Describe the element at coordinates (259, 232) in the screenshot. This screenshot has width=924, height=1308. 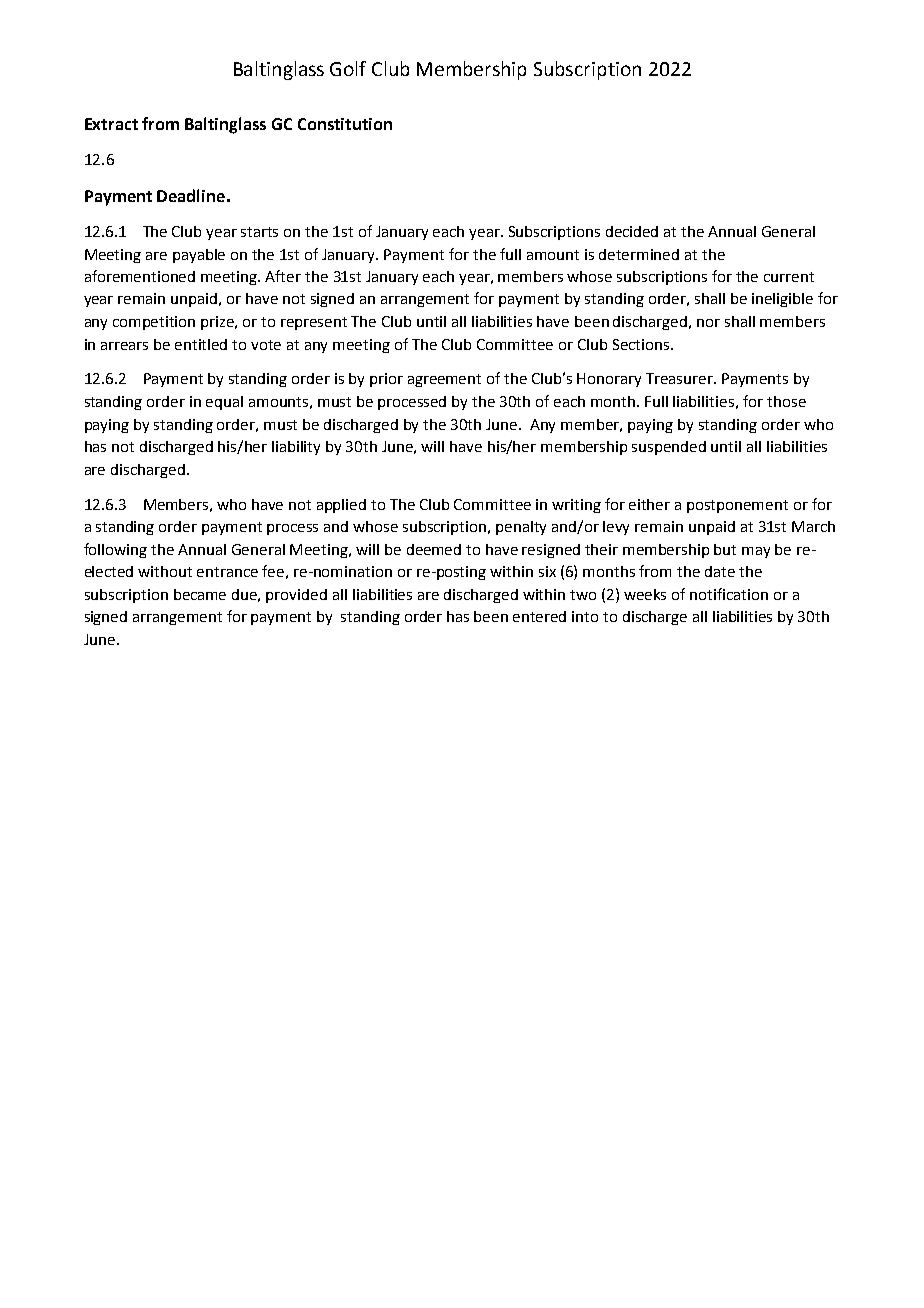
I see `starts` at that location.
